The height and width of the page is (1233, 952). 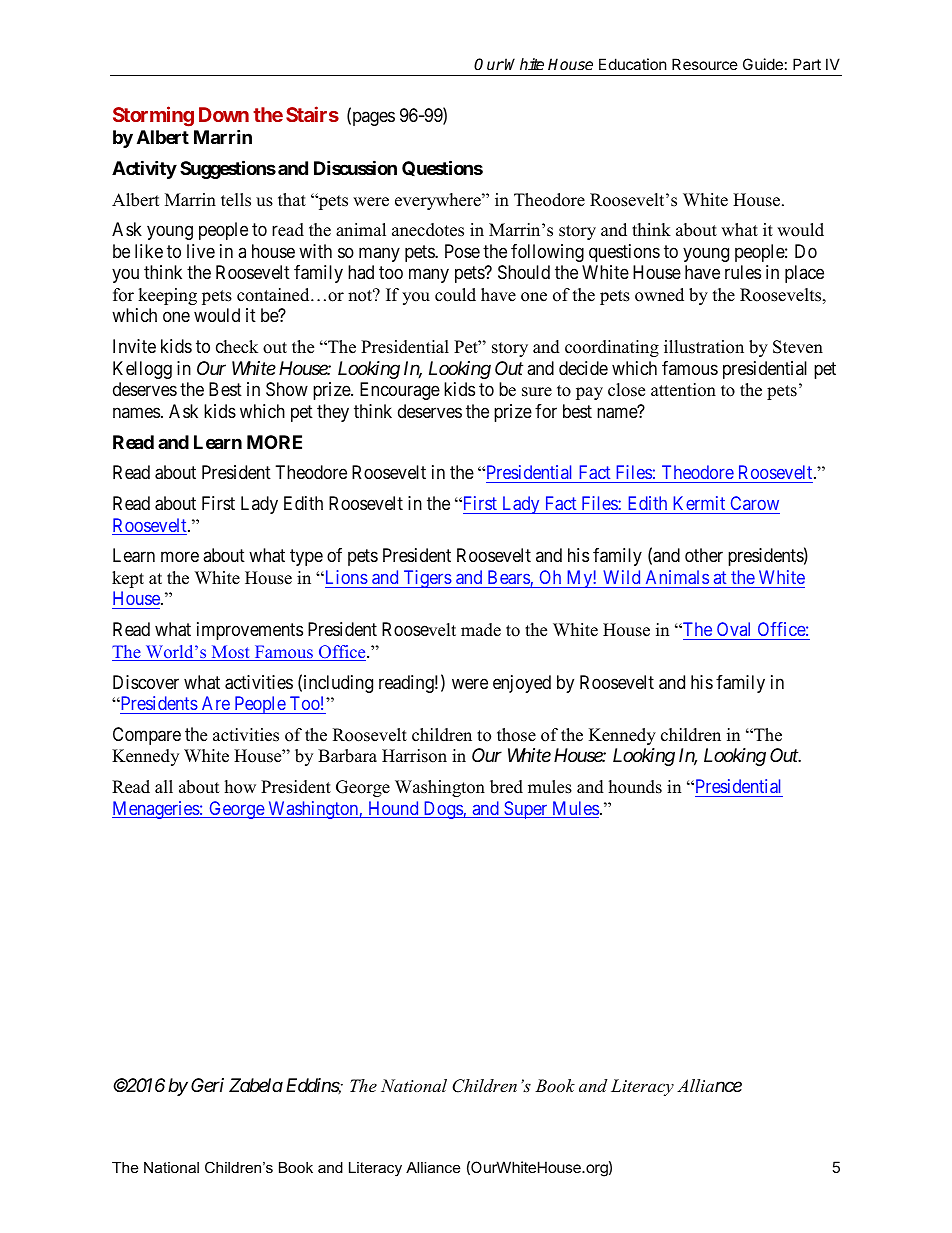 What do you see at coordinates (683, 390) in the page?
I see `attention` at bounding box center [683, 390].
